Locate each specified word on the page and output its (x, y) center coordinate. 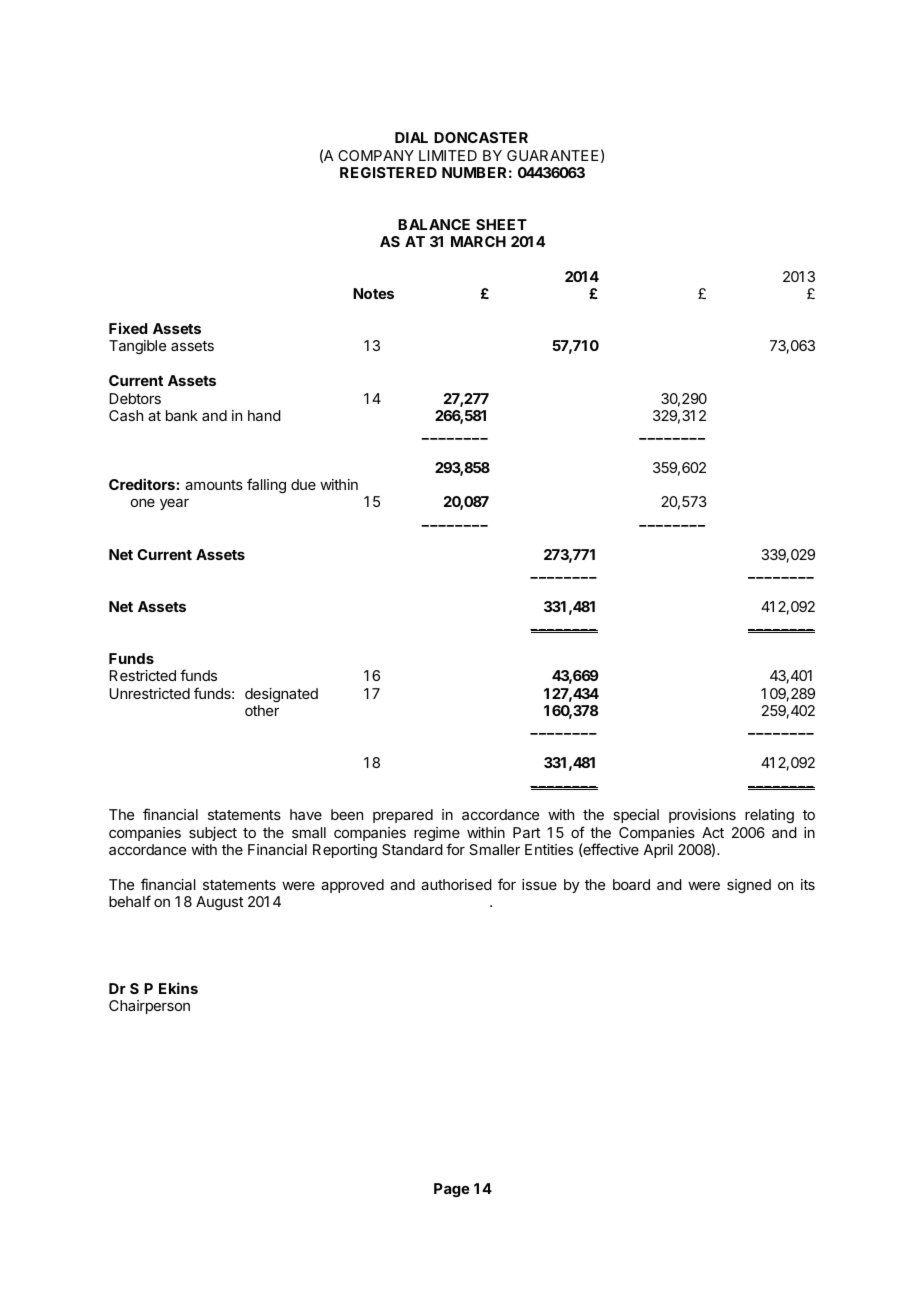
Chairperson (149, 1007)
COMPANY (376, 155)
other (262, 710)
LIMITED (448, 155)
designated (281, 695)
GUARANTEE (553, 155)
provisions (702, 816)
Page (452, 1190)
